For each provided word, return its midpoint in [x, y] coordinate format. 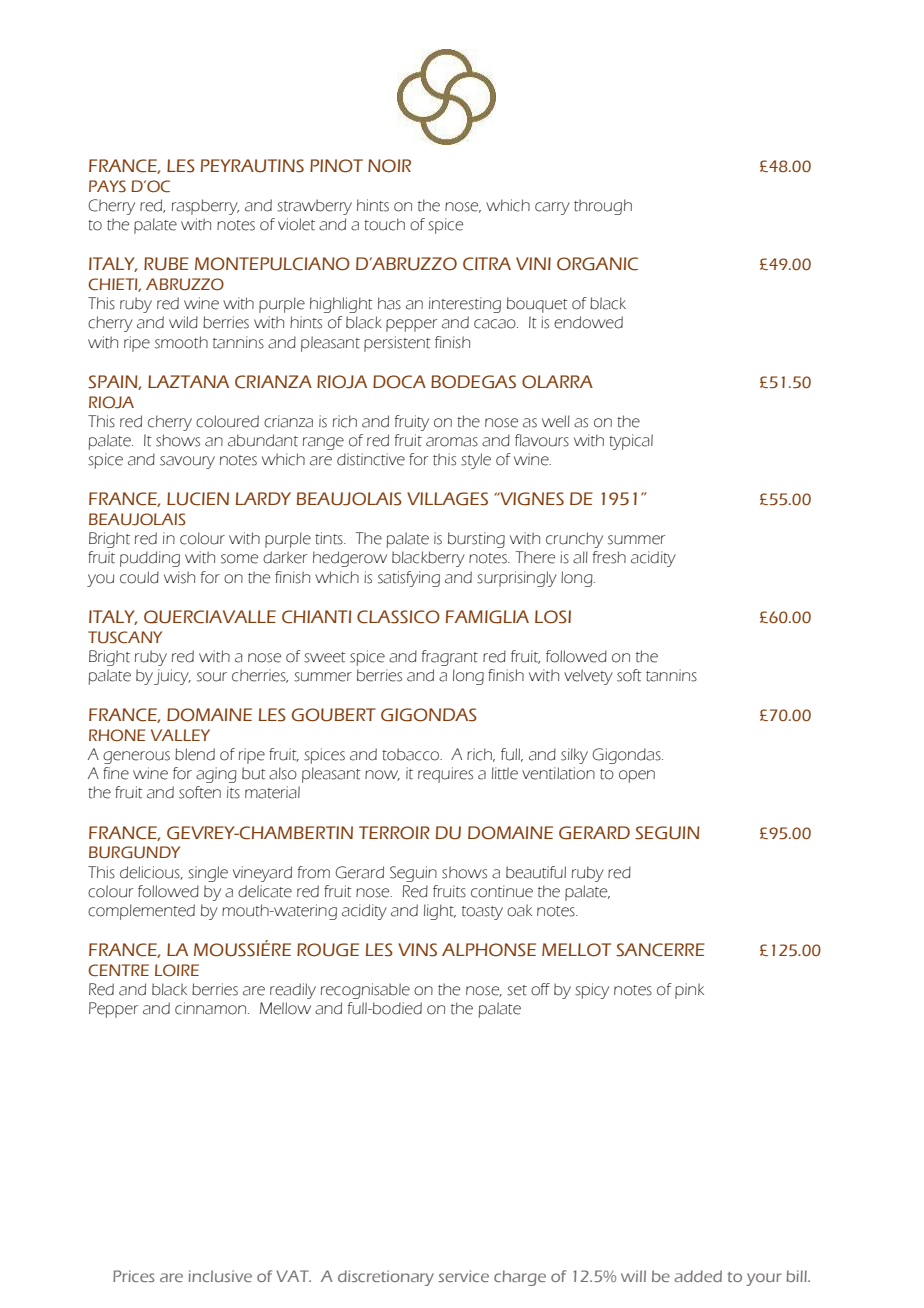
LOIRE [177, 970]
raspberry [205, 207]
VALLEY [180, 735]
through [603, 207]
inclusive [220, 1276]
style [476, 461]
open [637, 776]
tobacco [411, 754]
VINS [417, 950]
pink [689, 991]
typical [631, 442]
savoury [187, 462]
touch [384, 224]
